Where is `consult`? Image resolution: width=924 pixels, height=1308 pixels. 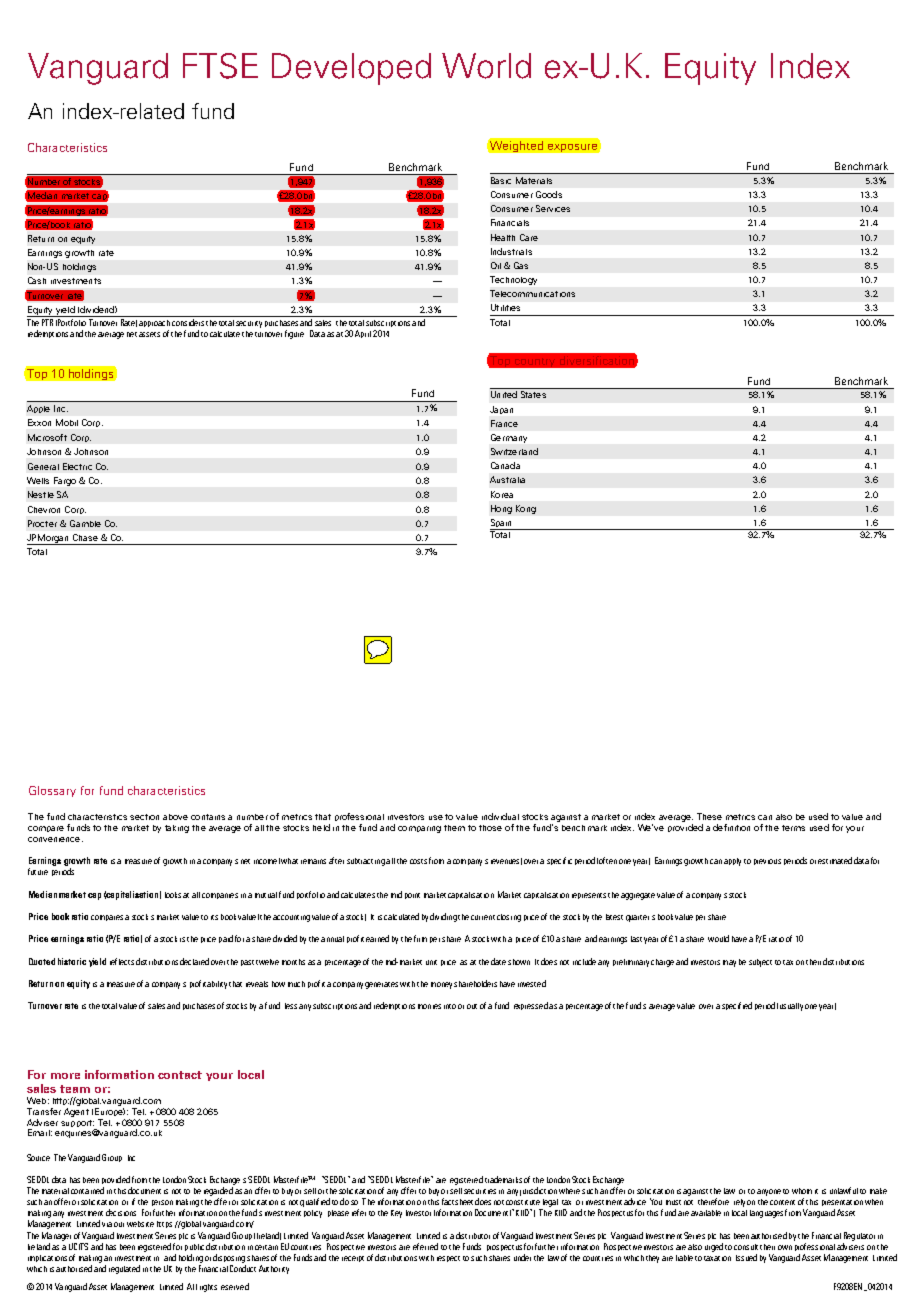 consult is located at coordinates (746, 1247).
